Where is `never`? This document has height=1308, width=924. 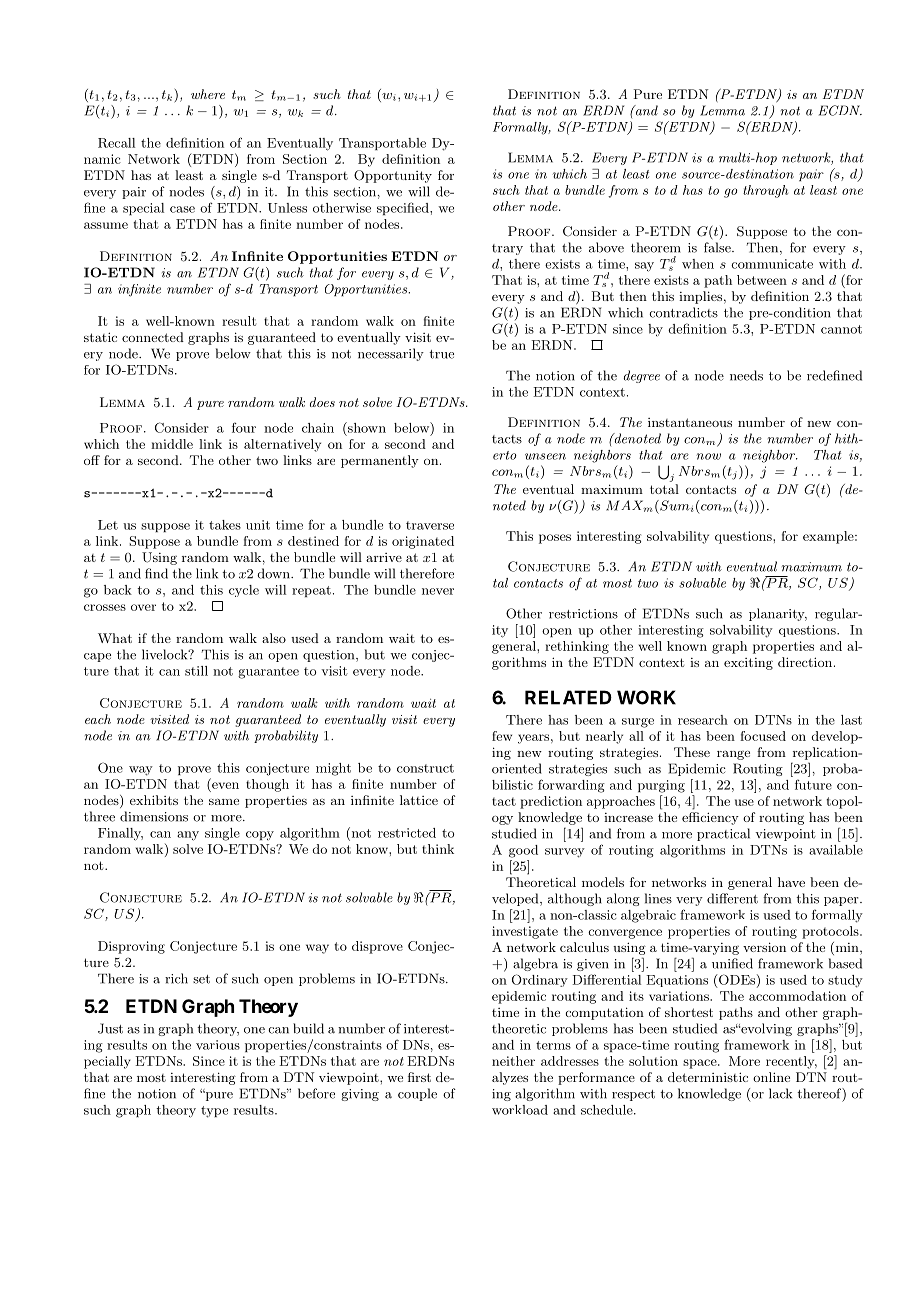
never is located at coordinates (438, 591).
